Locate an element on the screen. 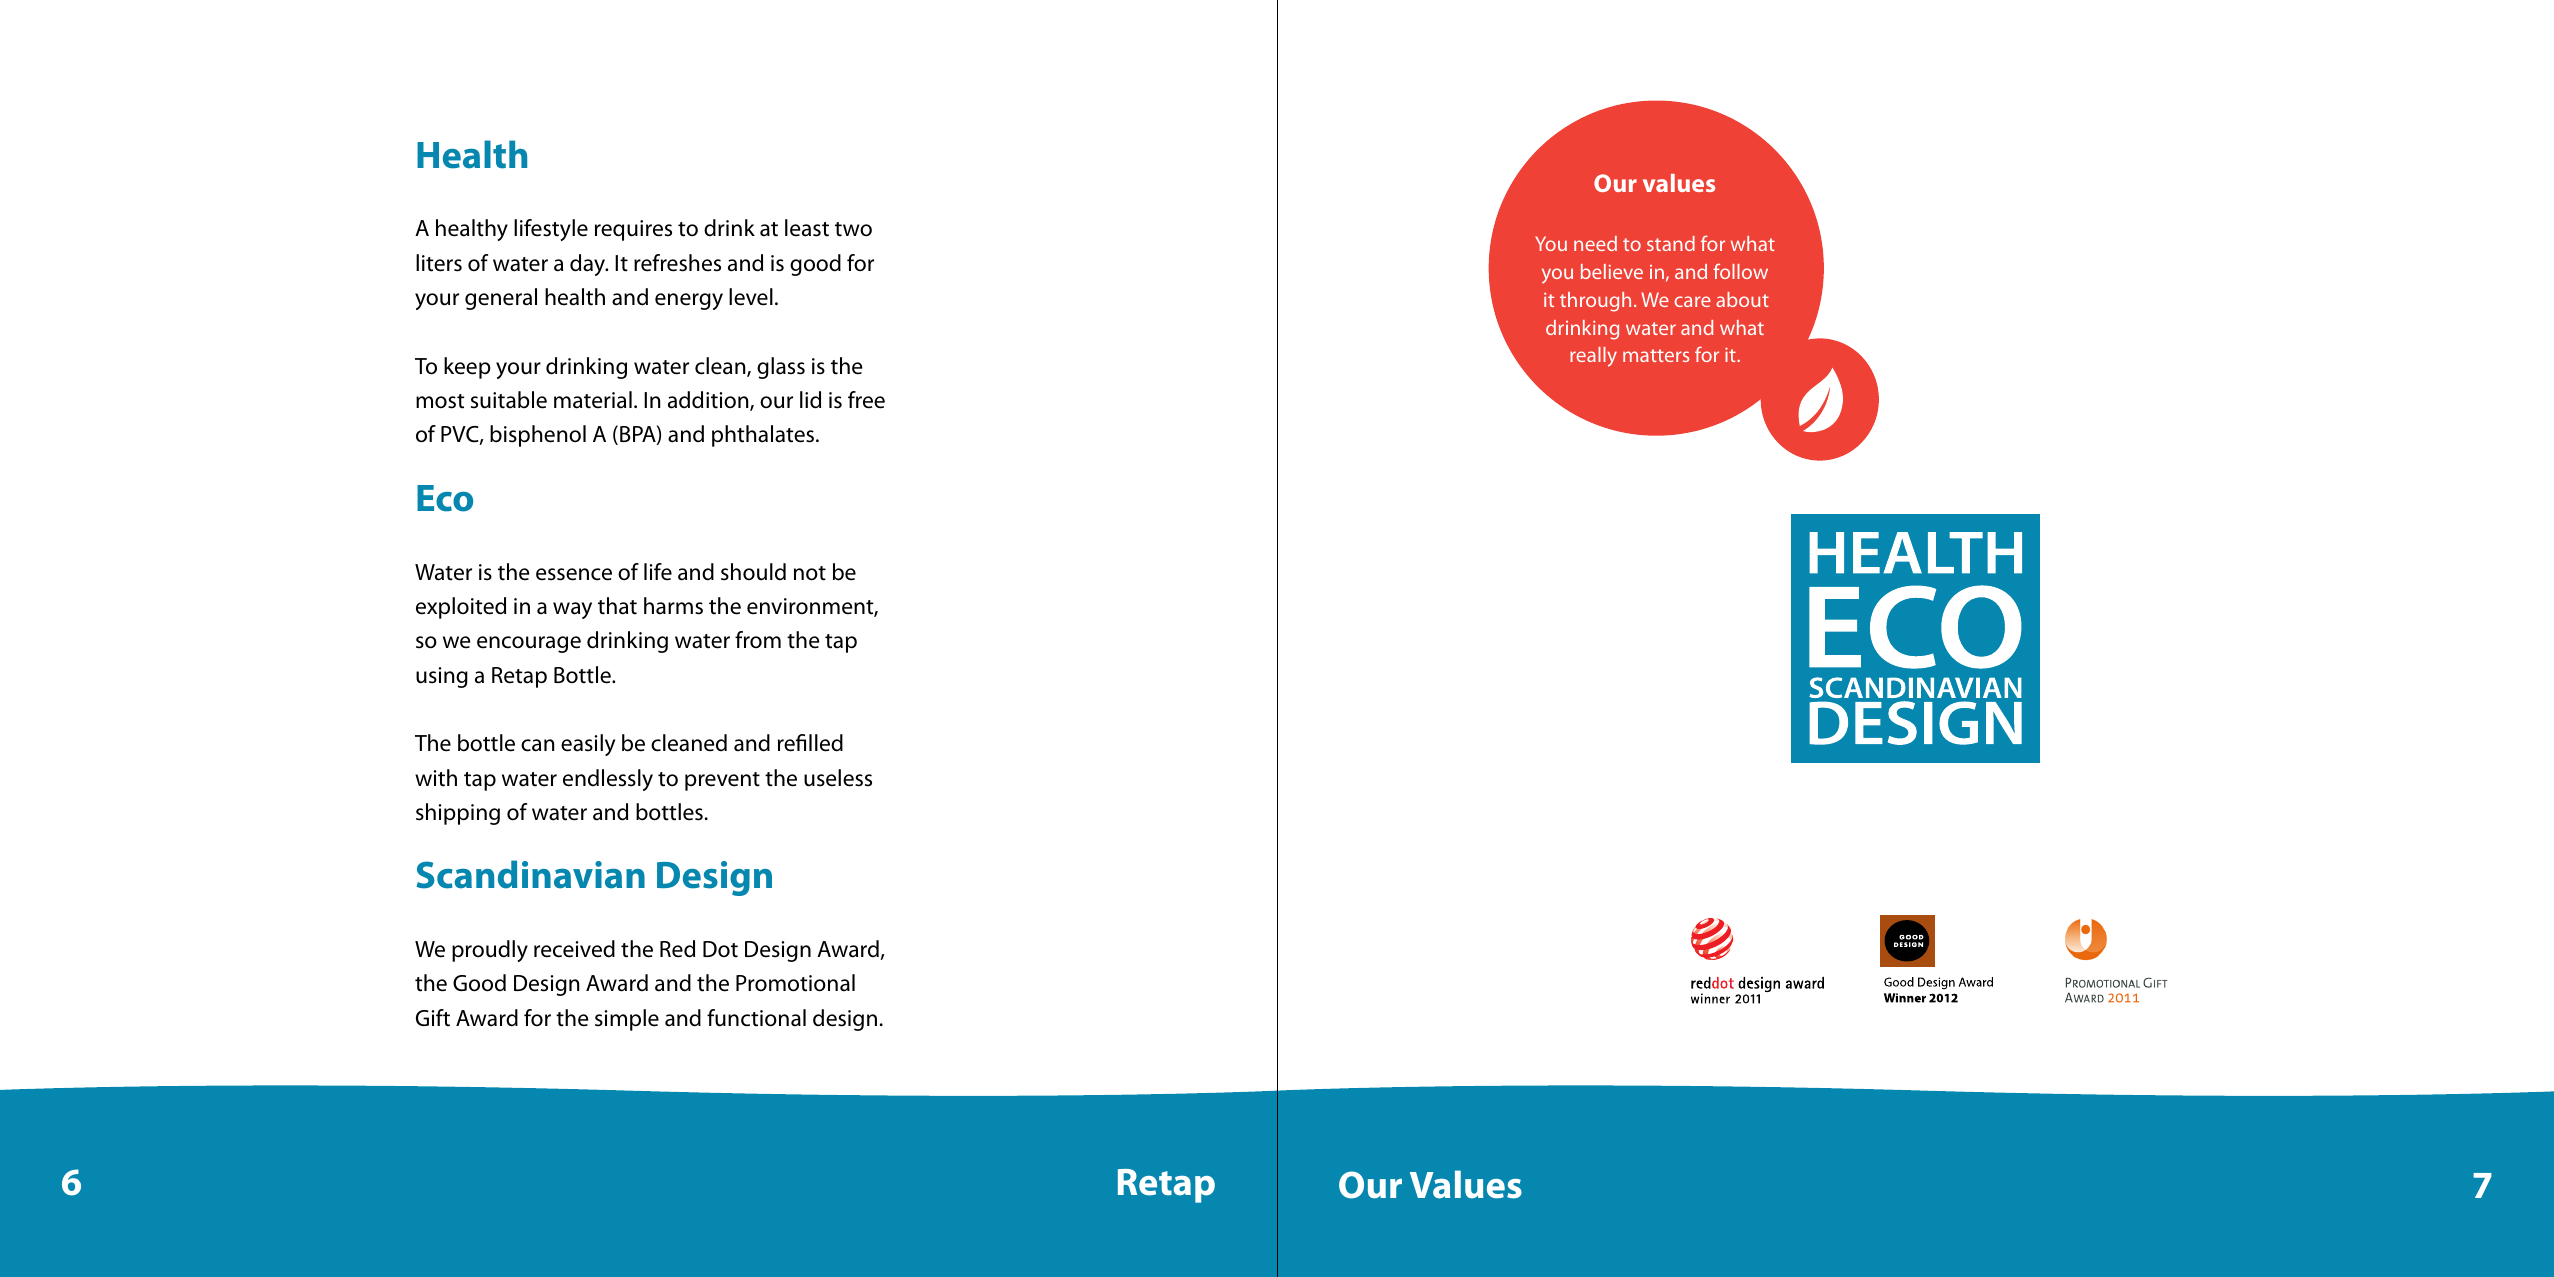 This screenshot has height=1277, width=2554. way is located at coordinates (572, 610).
